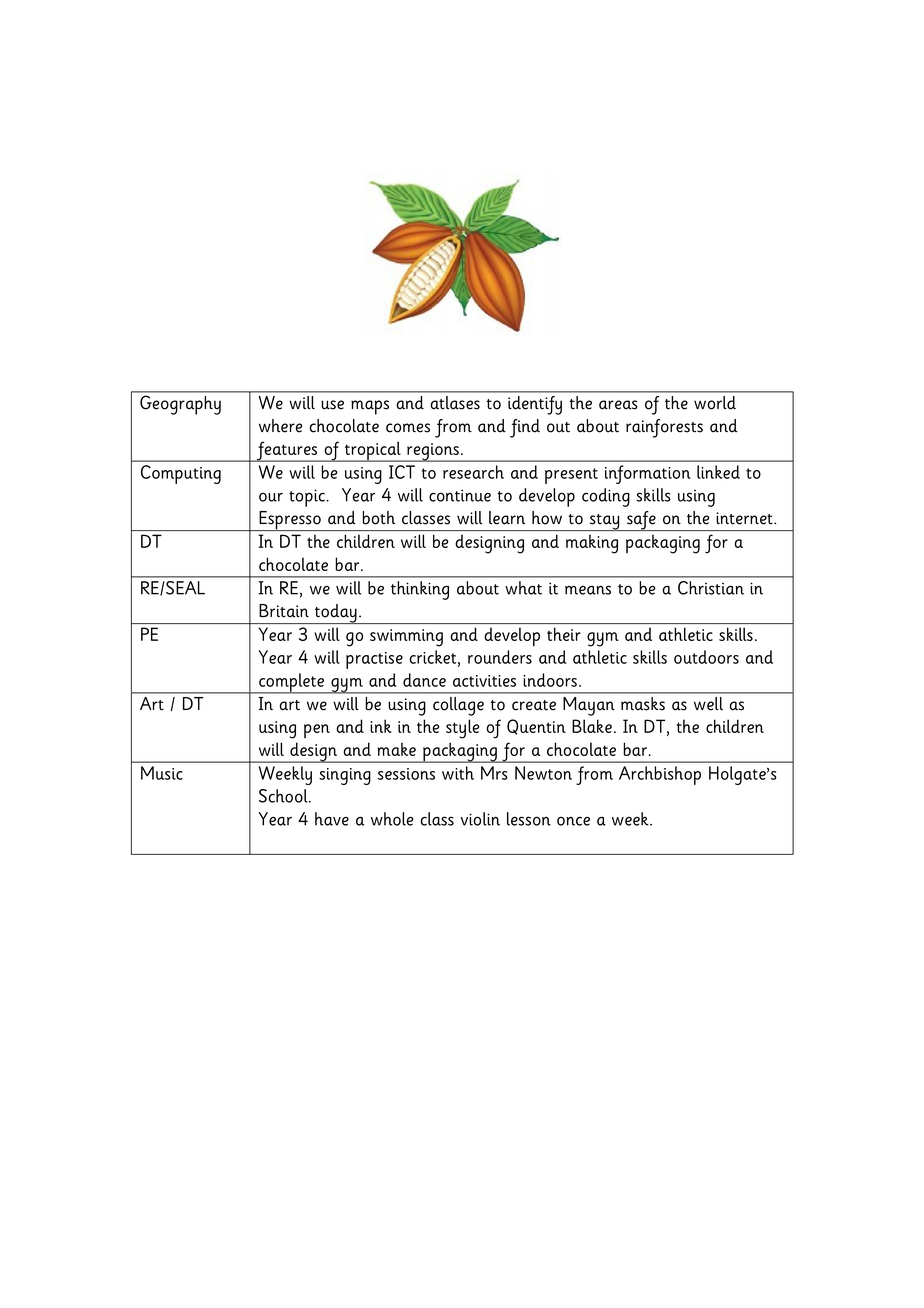  What do you see at coordinates (280, 426) in the screenshot?
I see `where` at bounding box center [280, 426].
